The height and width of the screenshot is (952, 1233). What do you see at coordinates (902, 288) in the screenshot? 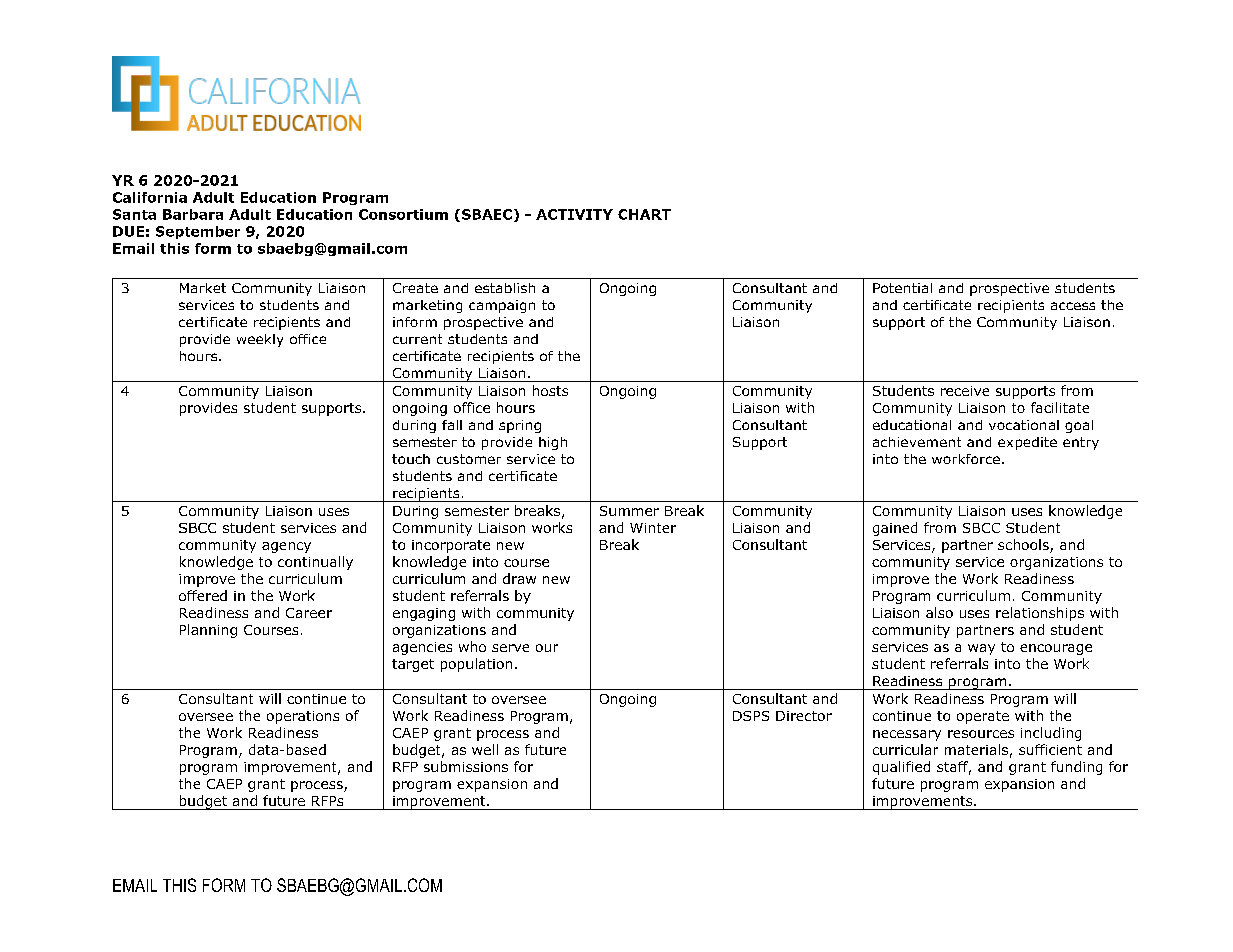
I see `Potential` at bounding box center [902, 288].
